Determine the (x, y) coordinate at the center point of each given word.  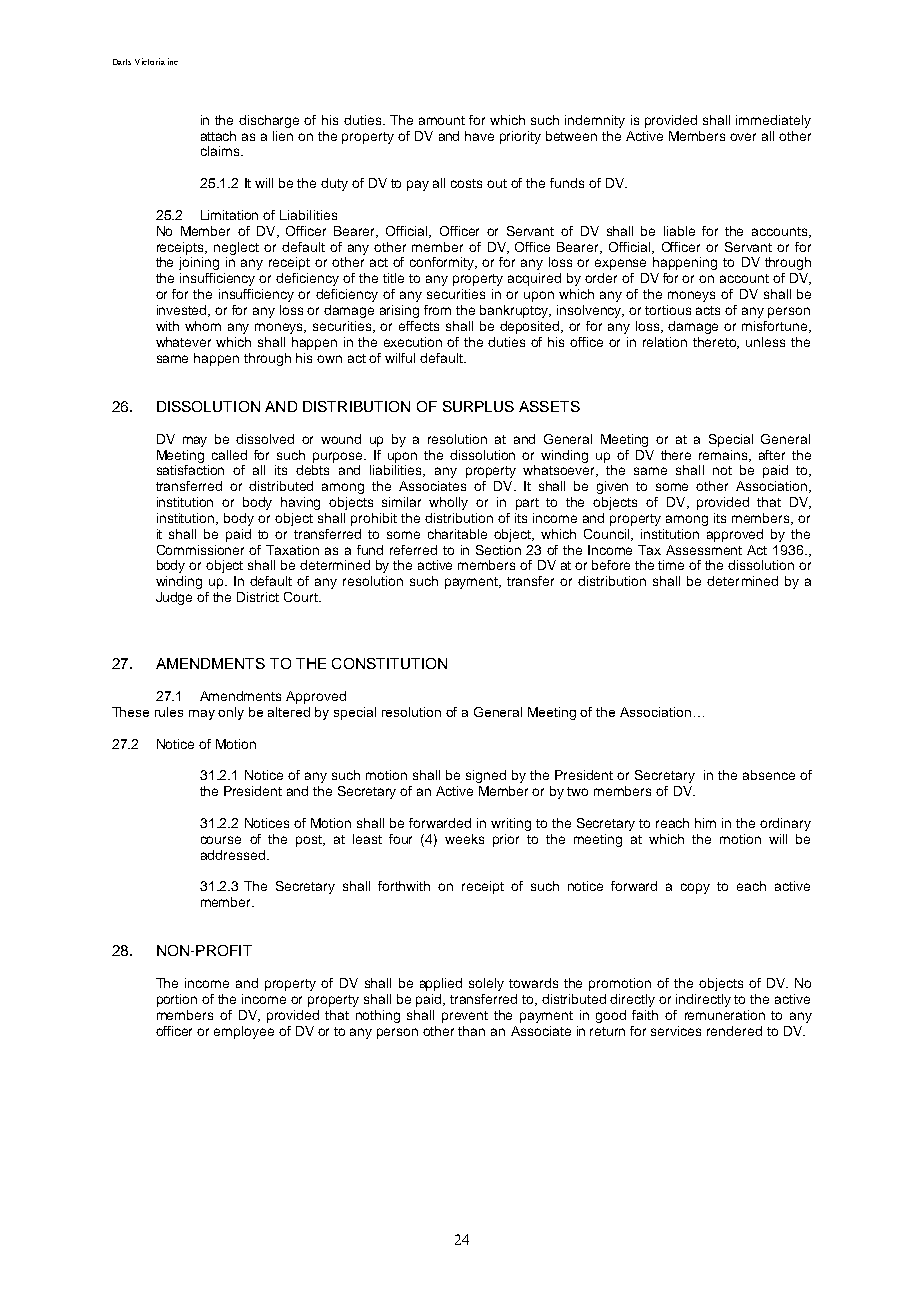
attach (218, 136)
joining (199, 263)
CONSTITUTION (389, 663)
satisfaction (190, 470)
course (221, 840)
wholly (448, 503)
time (671, 565)
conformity (443, 263)
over (743, 137)
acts (708, 310)
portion (177, 1000)
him (705, 823)
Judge (174, 598)
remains (725, 456)
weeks (464, 839)
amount (442, 120)
